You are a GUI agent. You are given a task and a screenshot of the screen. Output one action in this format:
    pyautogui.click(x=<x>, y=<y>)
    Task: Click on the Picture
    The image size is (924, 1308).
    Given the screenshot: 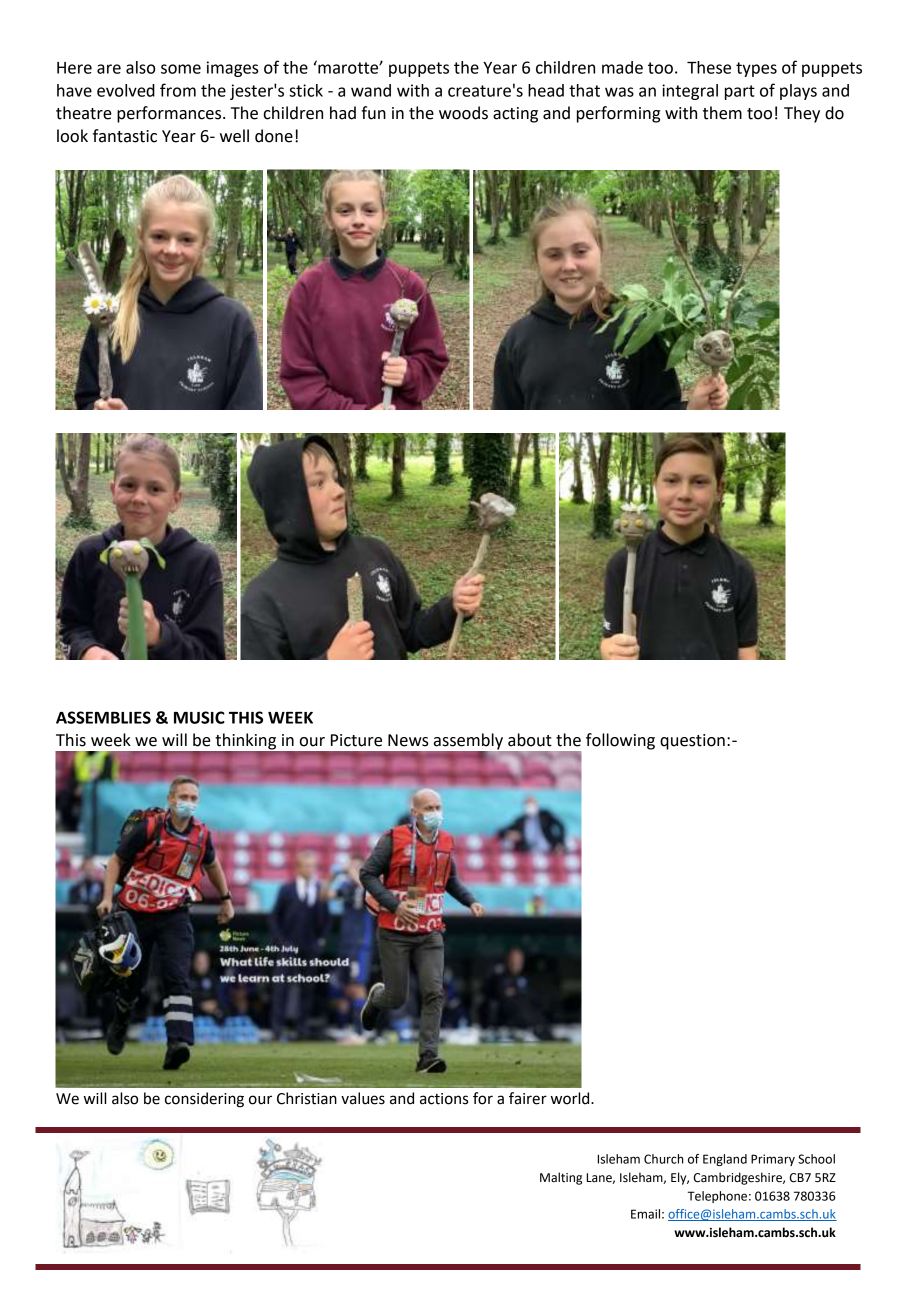 What is the action you would take?
    pyautogui.click(x=356, y=740)
